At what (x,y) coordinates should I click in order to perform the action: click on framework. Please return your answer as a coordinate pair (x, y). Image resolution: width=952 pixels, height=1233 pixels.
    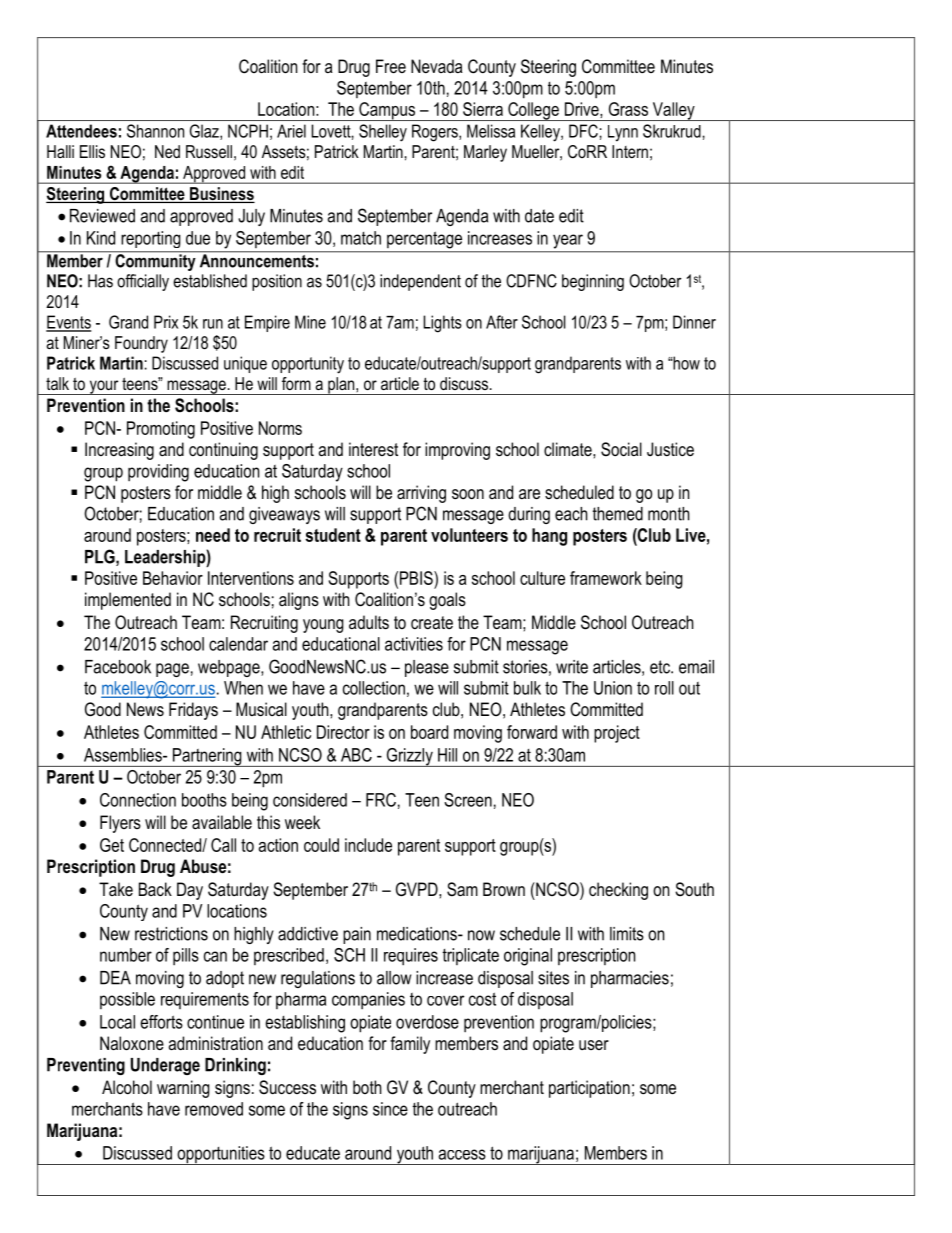
    Looking at the image, I should click on (606, 578).
